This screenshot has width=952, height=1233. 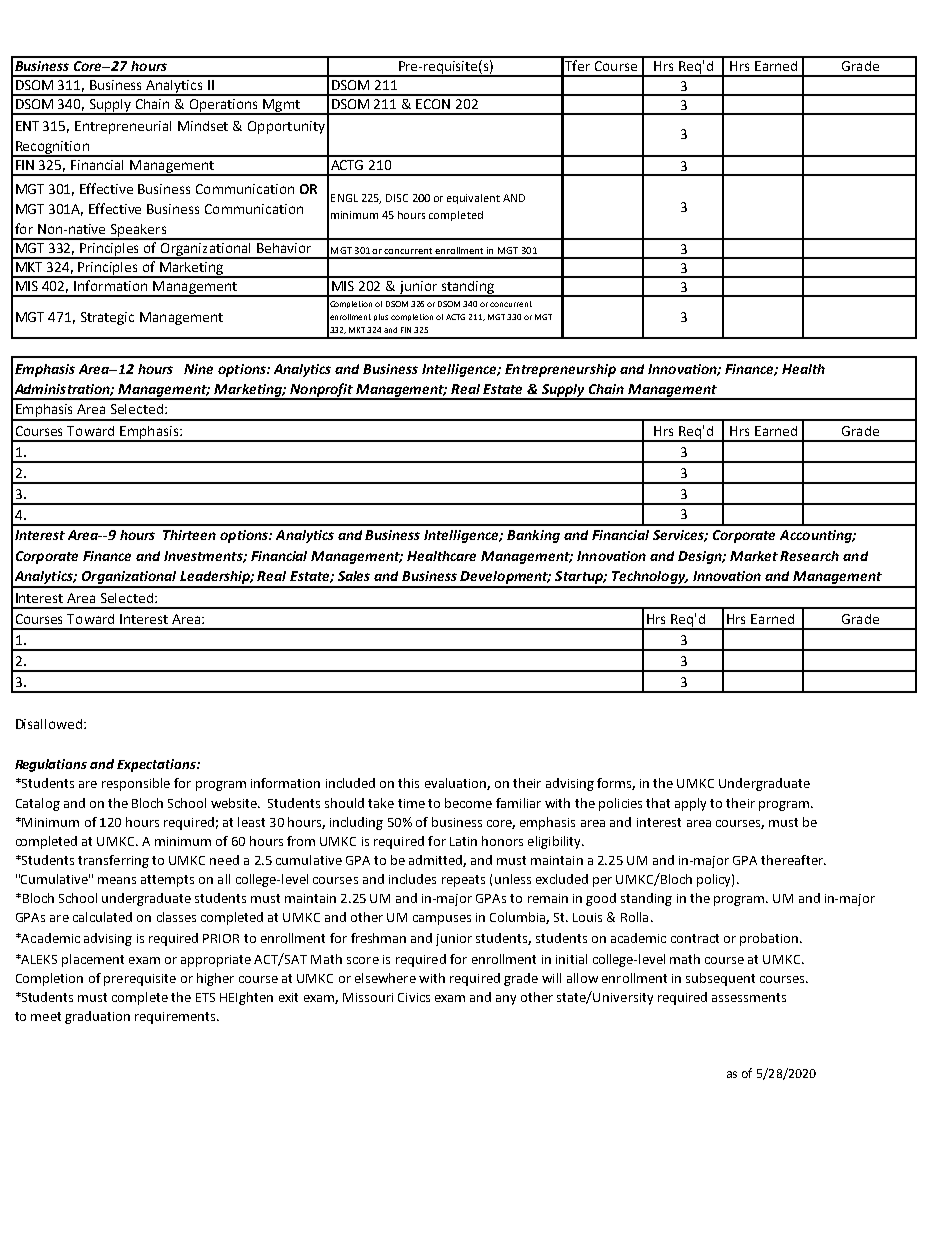 What do you see at coordinates (97, 1017) in the screenshot?
I see `graduation` at bounding box center [97, 1017].
